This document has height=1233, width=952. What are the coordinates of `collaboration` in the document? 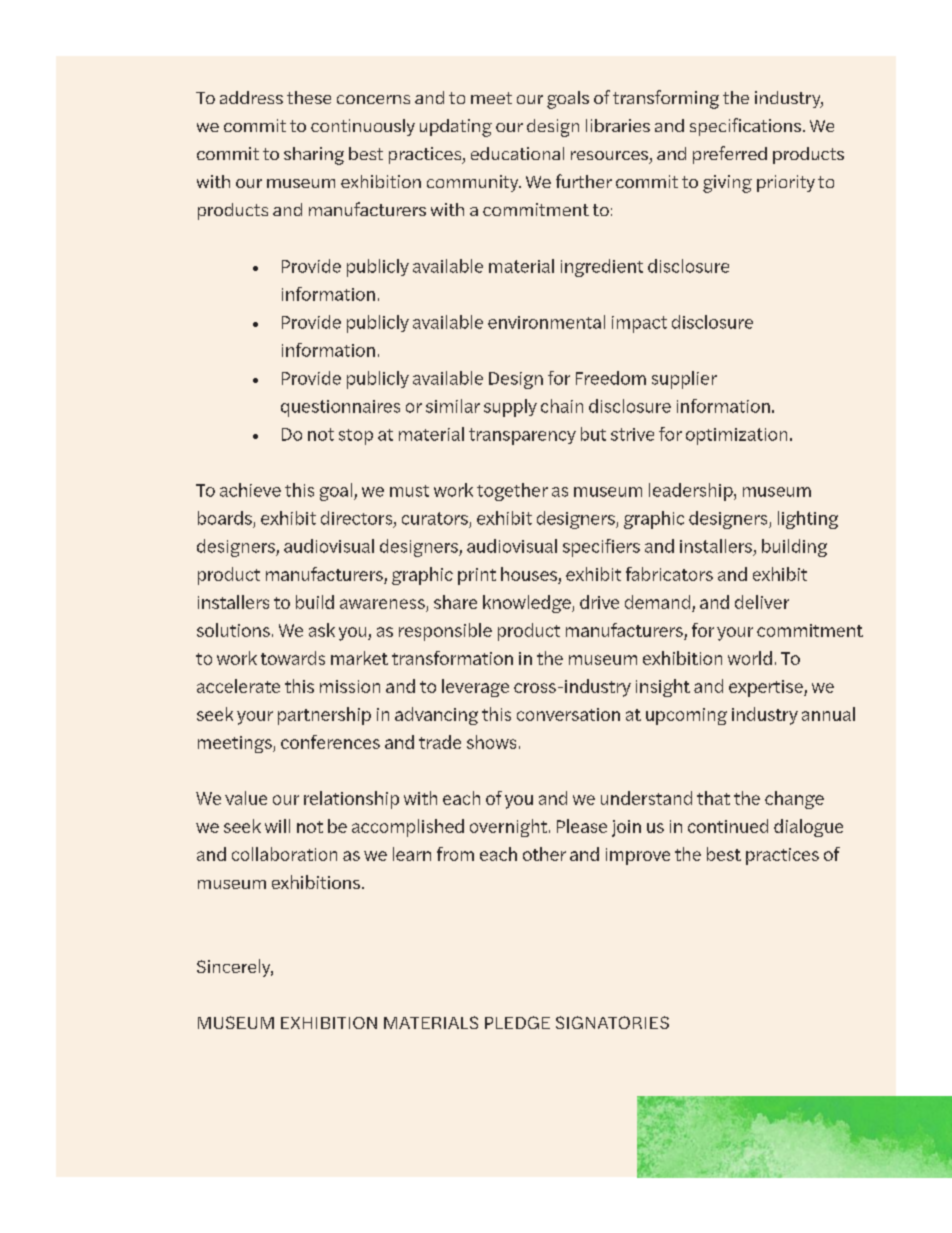 It's located at (284, 854).
